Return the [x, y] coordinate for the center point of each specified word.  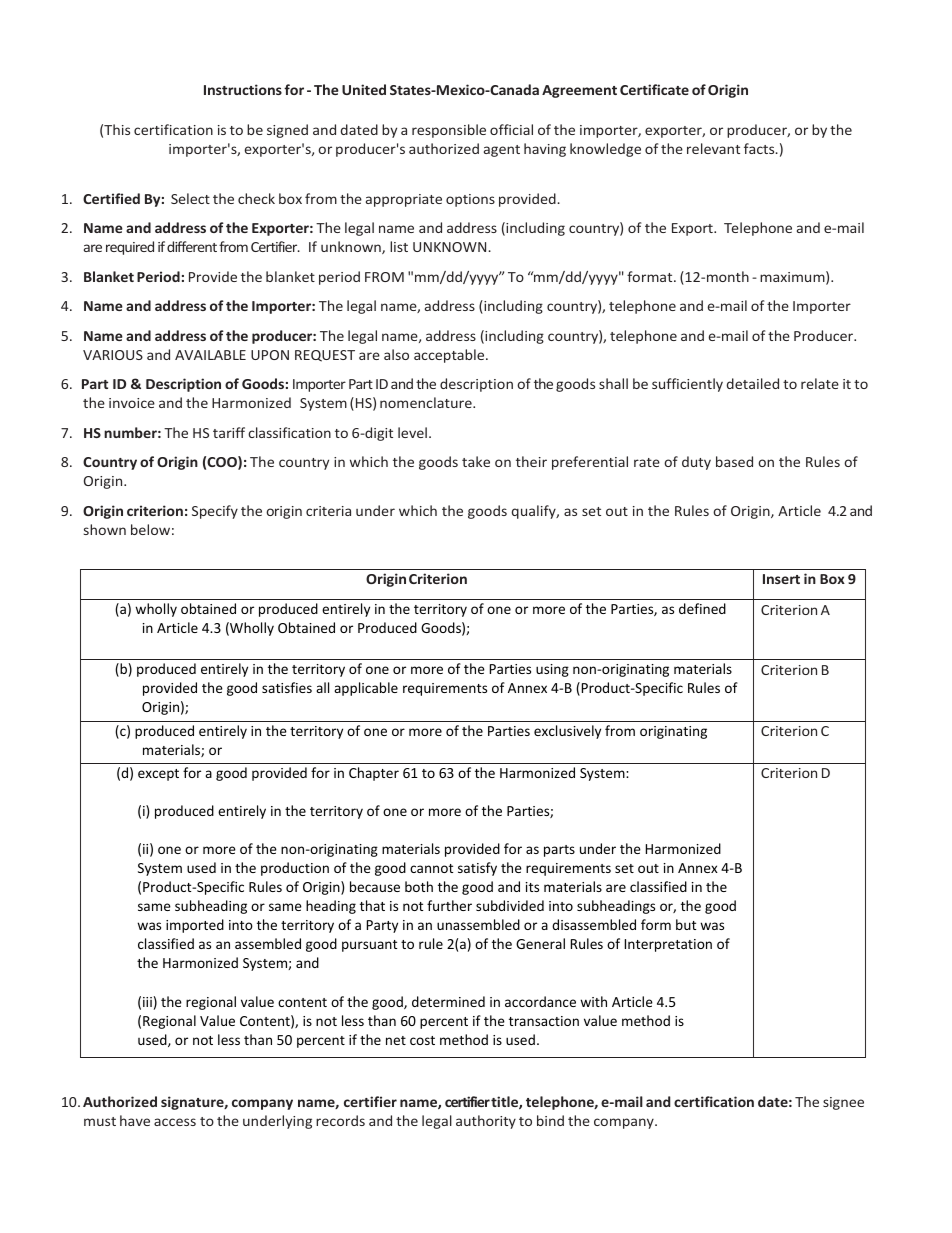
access [175, 1122]
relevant [713, 148]
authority [486, 1122]
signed [287, 131]
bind [550, 1120]
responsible [449, 131]
